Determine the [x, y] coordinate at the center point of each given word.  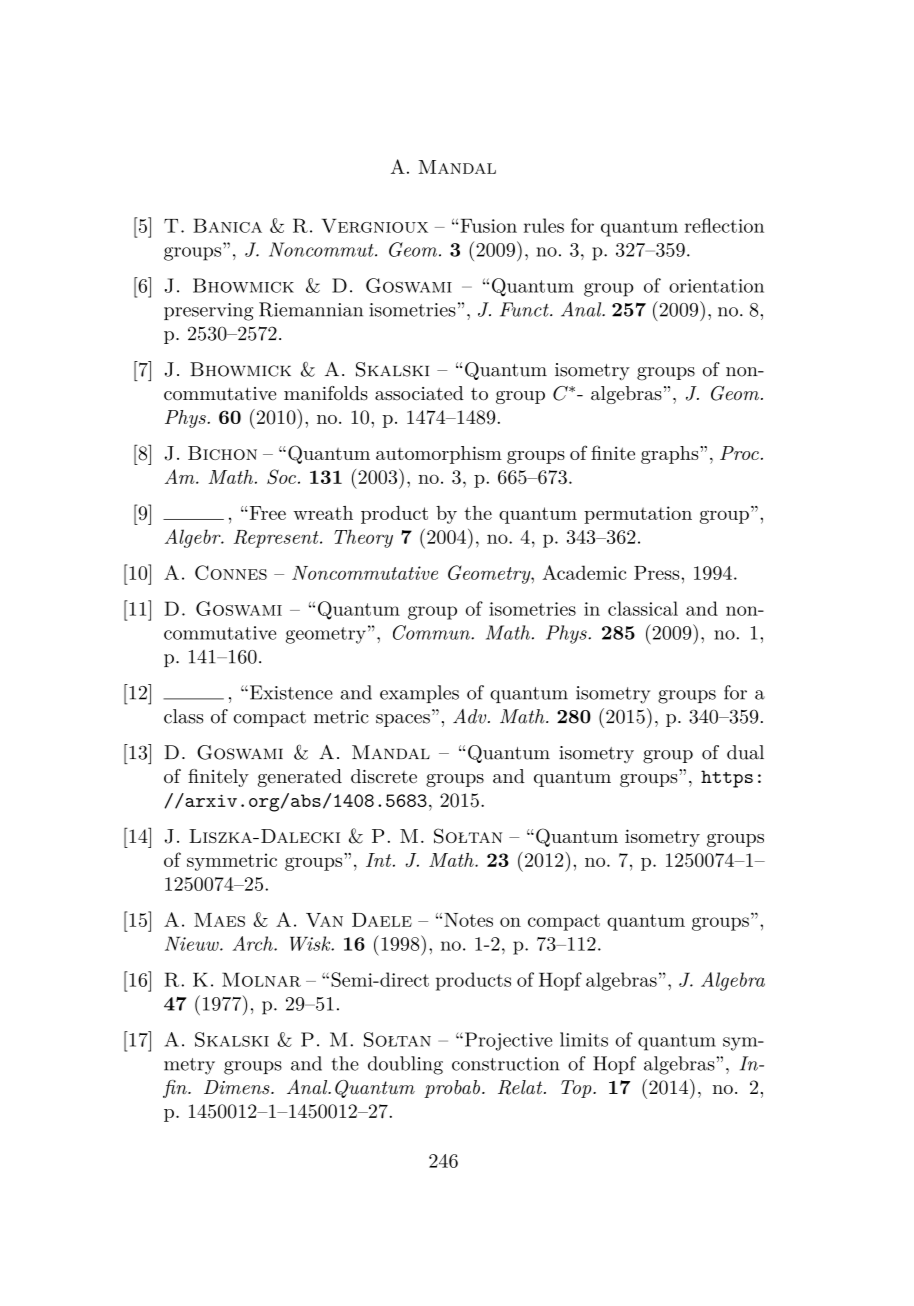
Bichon [222, 453]
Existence [291, 692]
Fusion [487, 226]
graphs [669, 455]
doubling [405, 1065]
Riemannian [311, 309]
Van [324, 920]
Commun [432, 632]
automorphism [439, 455]
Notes [468, 920]
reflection [724, 225]
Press [658, 573]
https [727, 779]
